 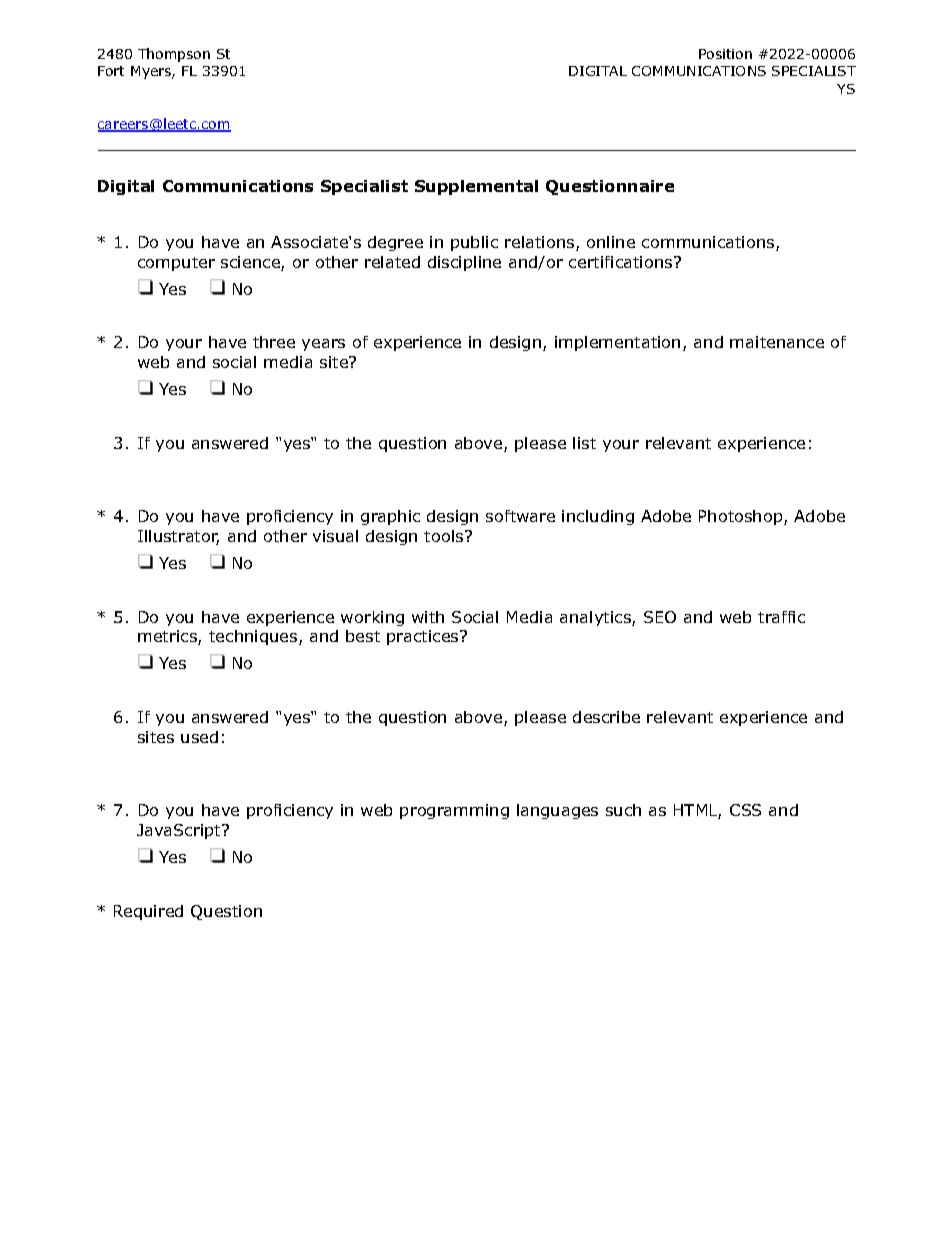 I want to click on computer, so click(x=176, y=264).
